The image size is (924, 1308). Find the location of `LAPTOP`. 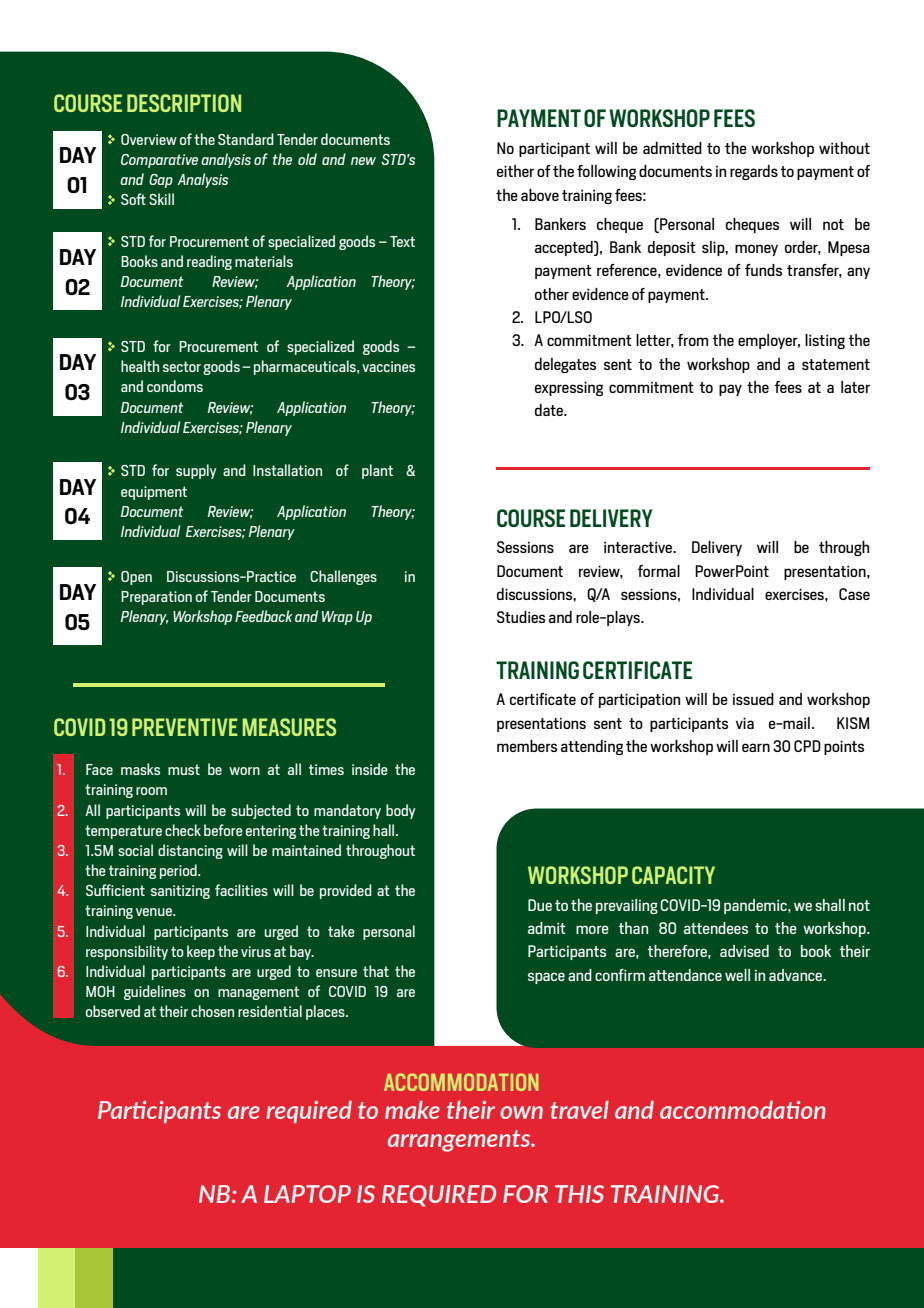

LAPTOP is located at coordinates (307, 1194).
